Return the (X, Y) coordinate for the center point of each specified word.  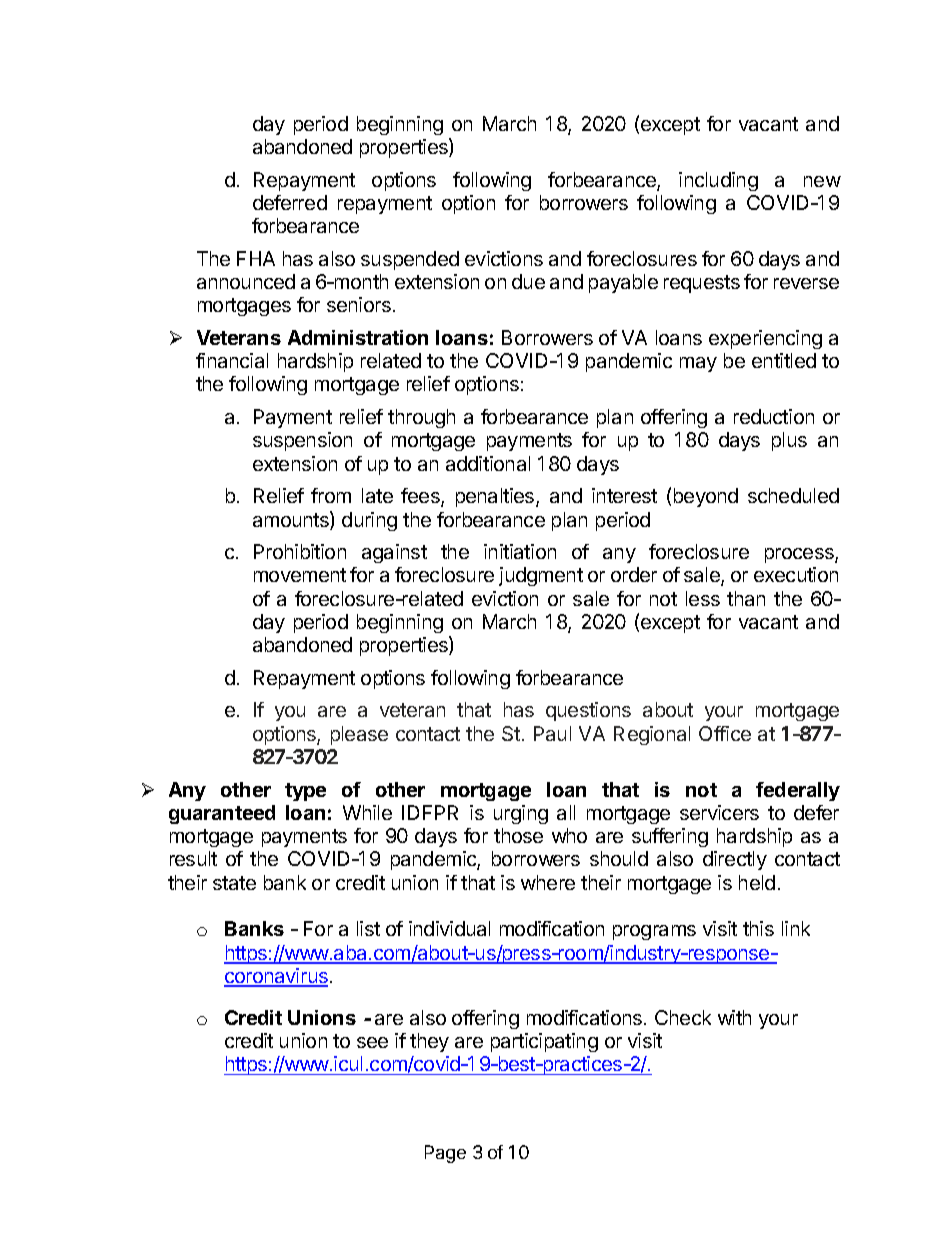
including (718, 181)
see (372, 1042)
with (734, 1017)
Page (445, 1154)
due (528, 281)
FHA (256, 258)
